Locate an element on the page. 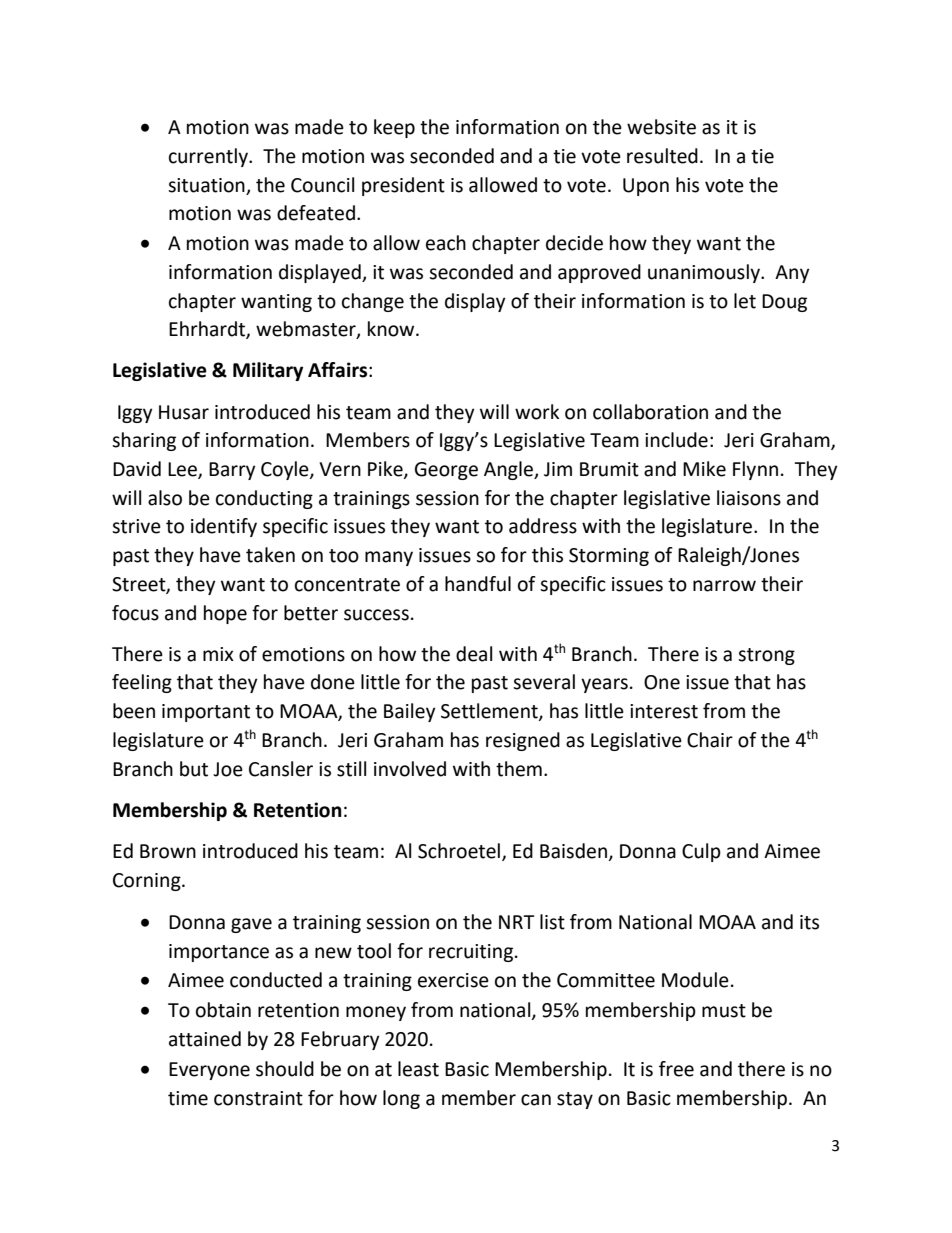 The image size is (952, 1233). George is located at coordinates (446, 471).
